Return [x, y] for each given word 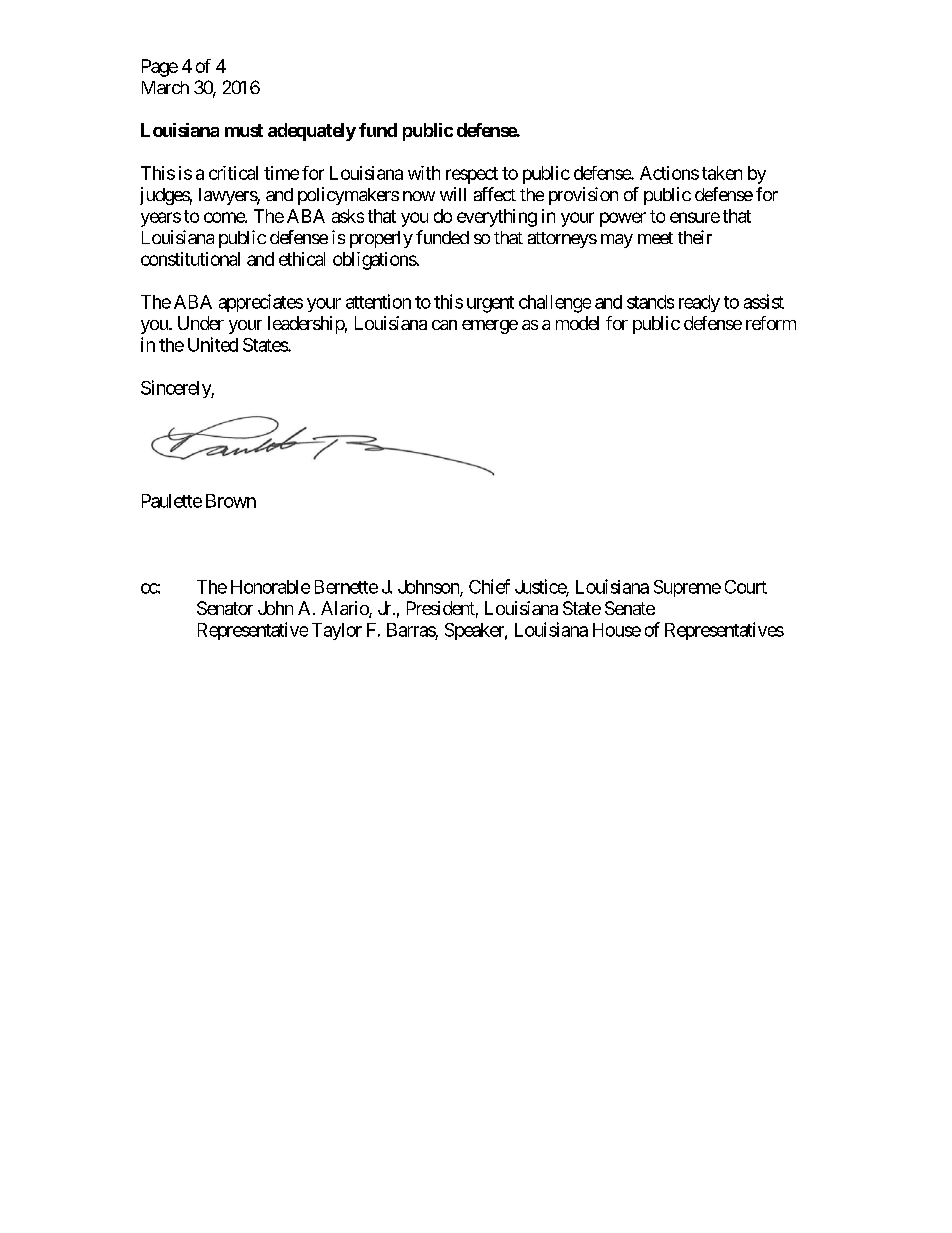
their [695, 237]
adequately [312, 132]
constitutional [190, 259]
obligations [375, 261]
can [444, 325]
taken [722, 173]
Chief [489, 586]
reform [771, 323]
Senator [225, 608]
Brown [231, 501]
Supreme [687, 588]
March [165, 87]
